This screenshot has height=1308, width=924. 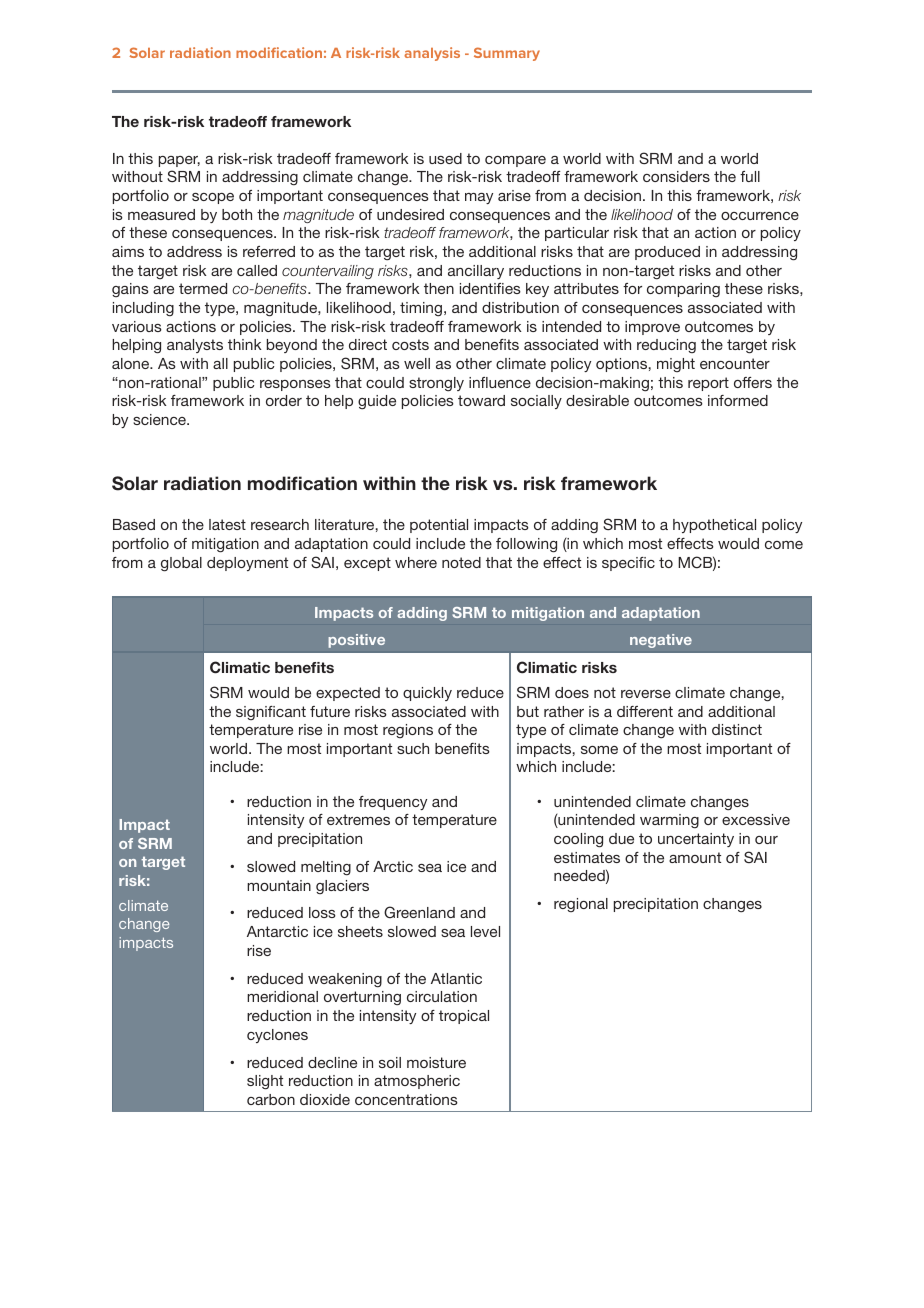 What do you see at coordinates (432, 54) in the screenshot?
I see `analysis` at bounding box center [432, 54].
